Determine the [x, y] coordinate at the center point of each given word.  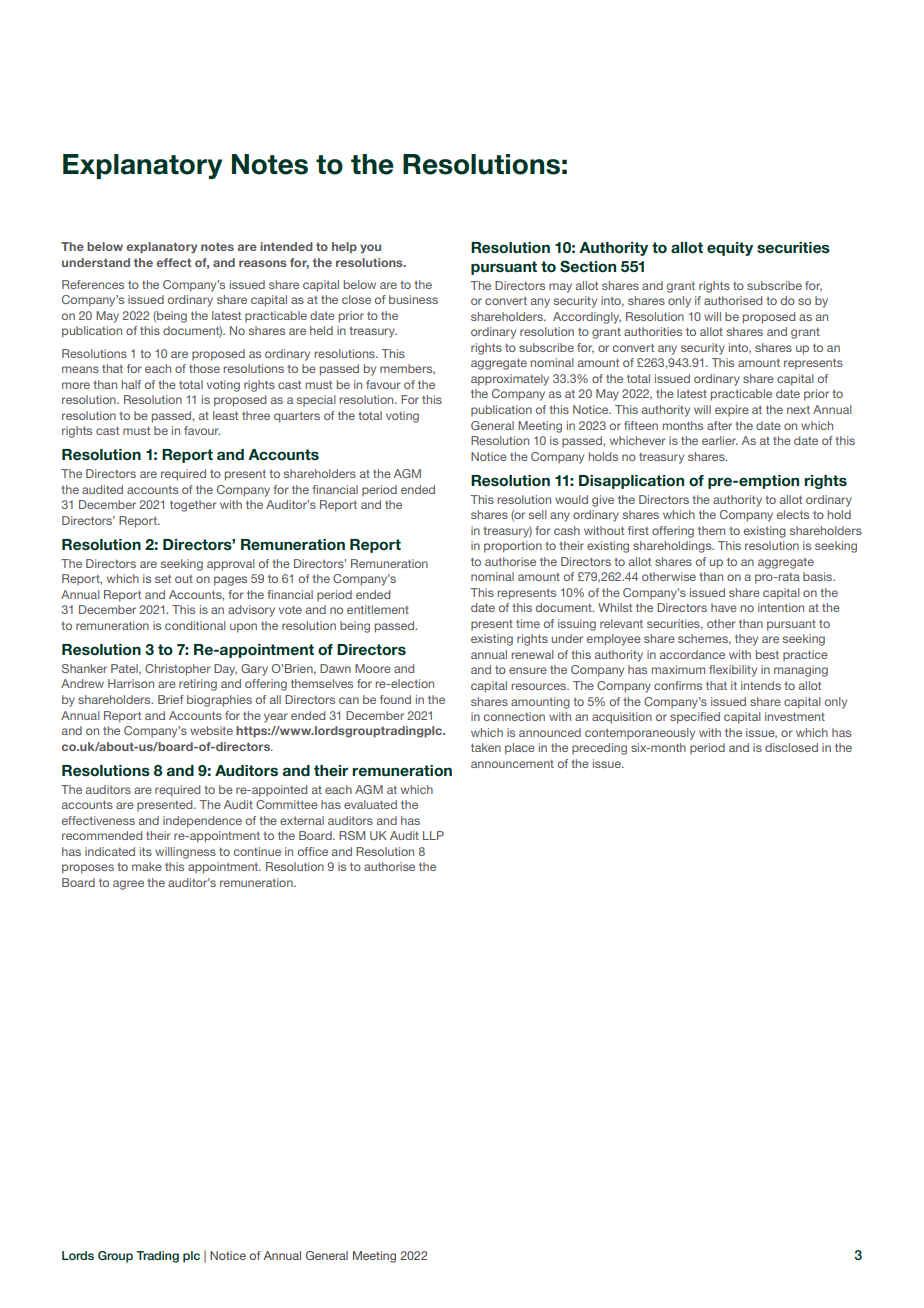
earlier [720, 440]
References [93, 284]
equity [730, 249]
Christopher [178, 670]
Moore [373, 668]
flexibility [733, 671]
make [147, 866]
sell [538, 514]
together [193, 506]
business [413, 299]
